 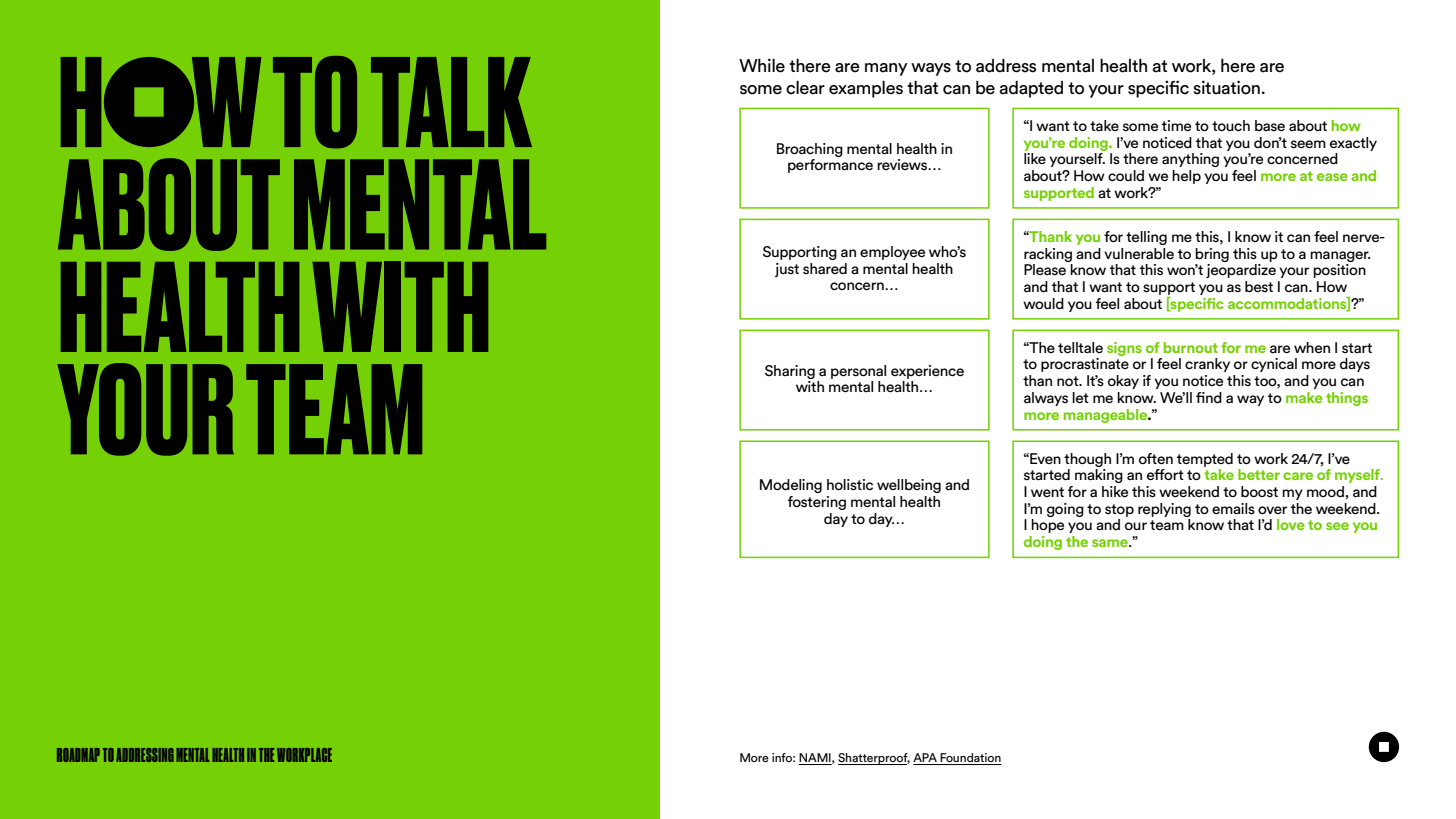 I want to click on TALK, so click(x=451, y=102).
